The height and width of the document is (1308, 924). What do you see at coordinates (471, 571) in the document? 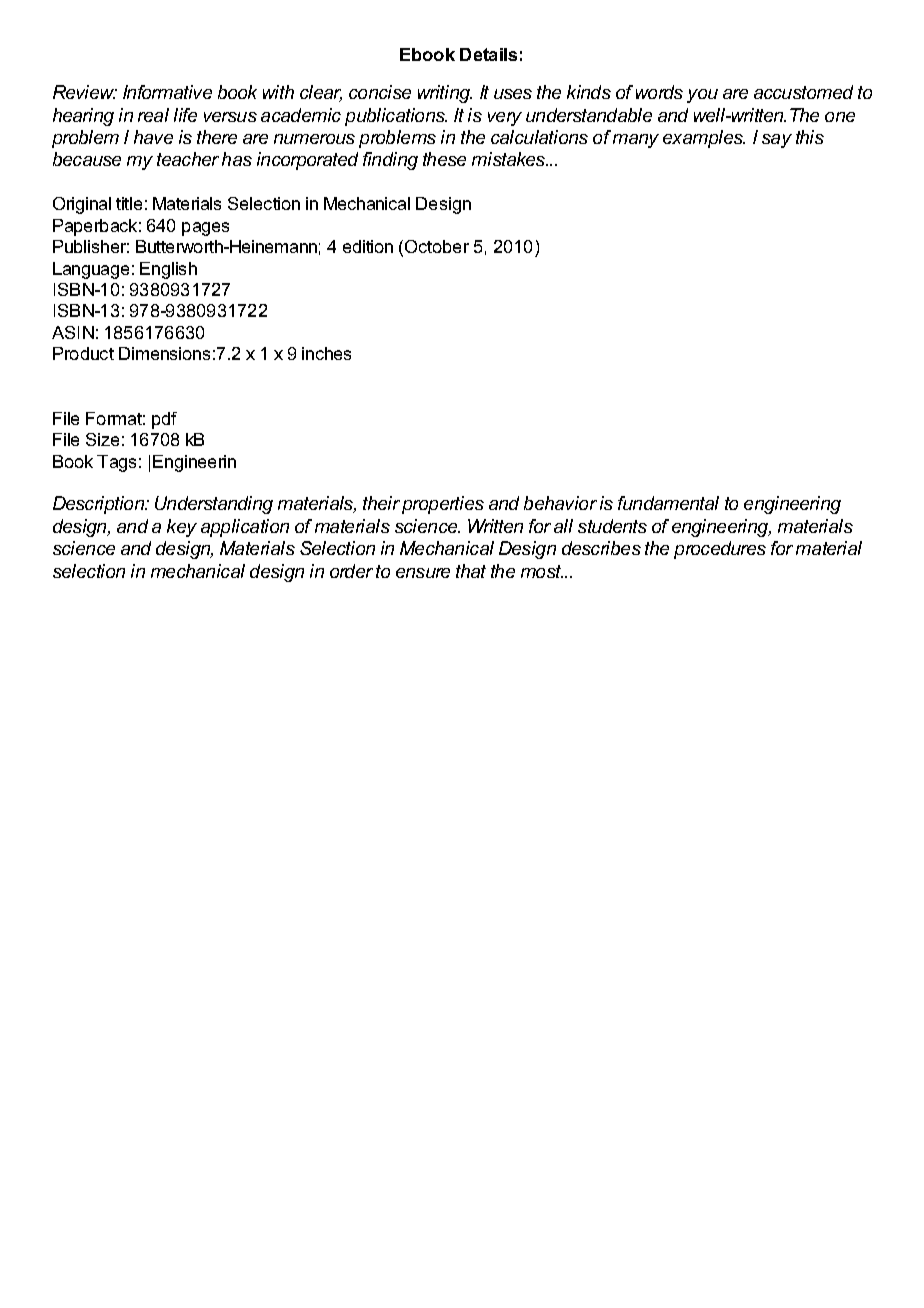
I see `that` at bounding box center [471, 571].
